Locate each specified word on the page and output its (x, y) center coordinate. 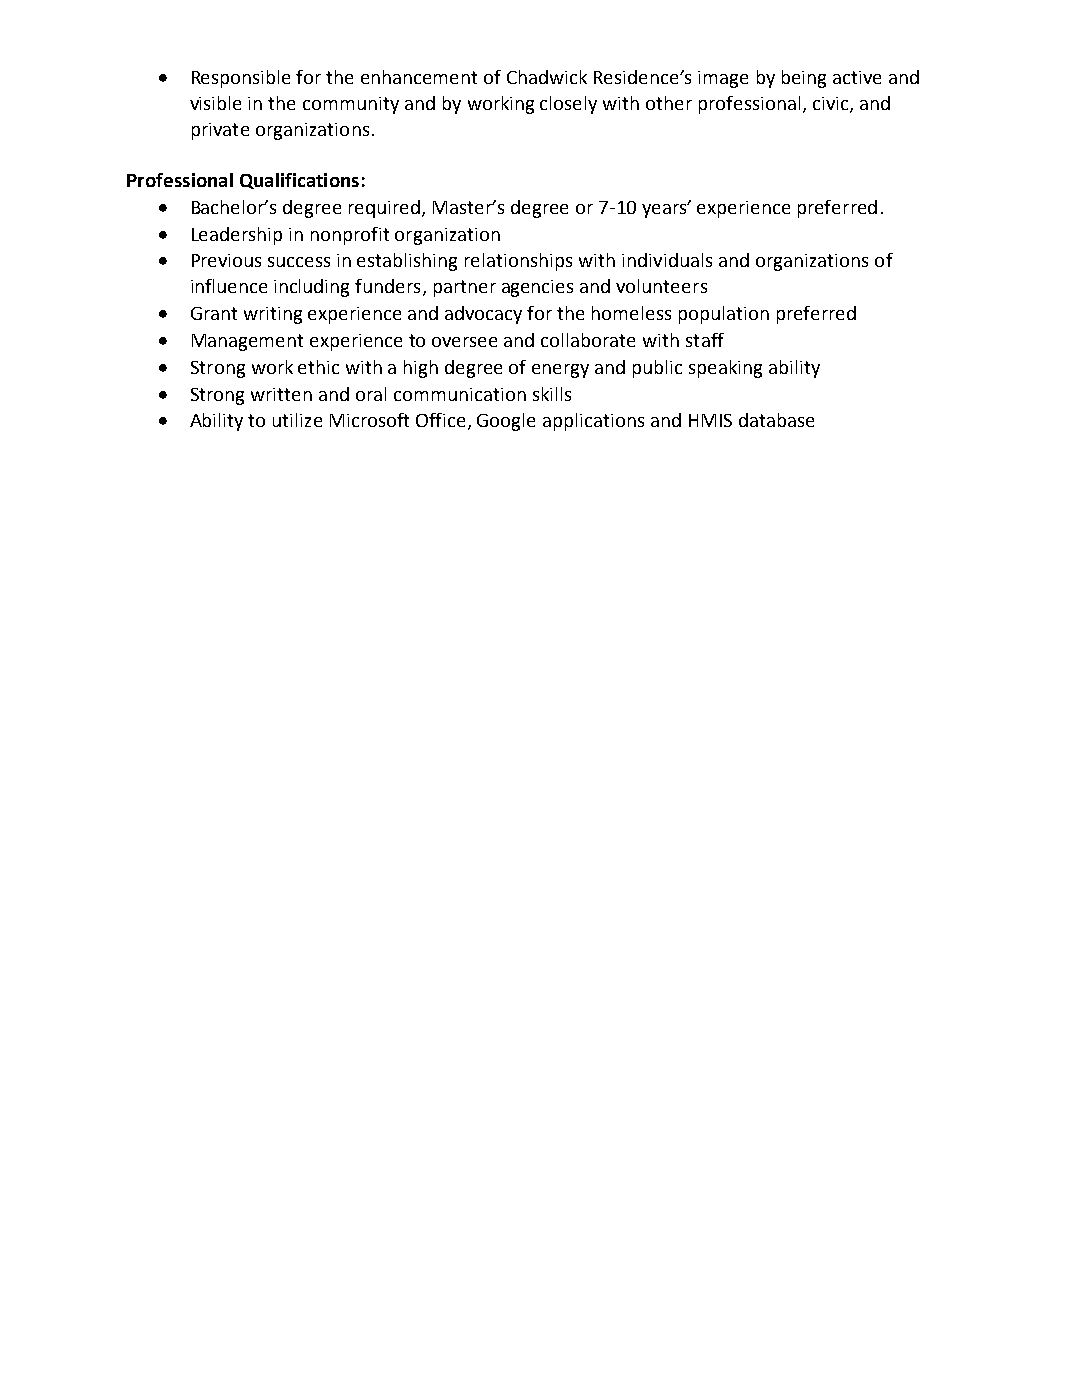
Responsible (241, 79)
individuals (667, 260)
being (804, 79)
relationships (518, 262)
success (299, 262)
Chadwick (547, 77)
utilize (297, 420)
